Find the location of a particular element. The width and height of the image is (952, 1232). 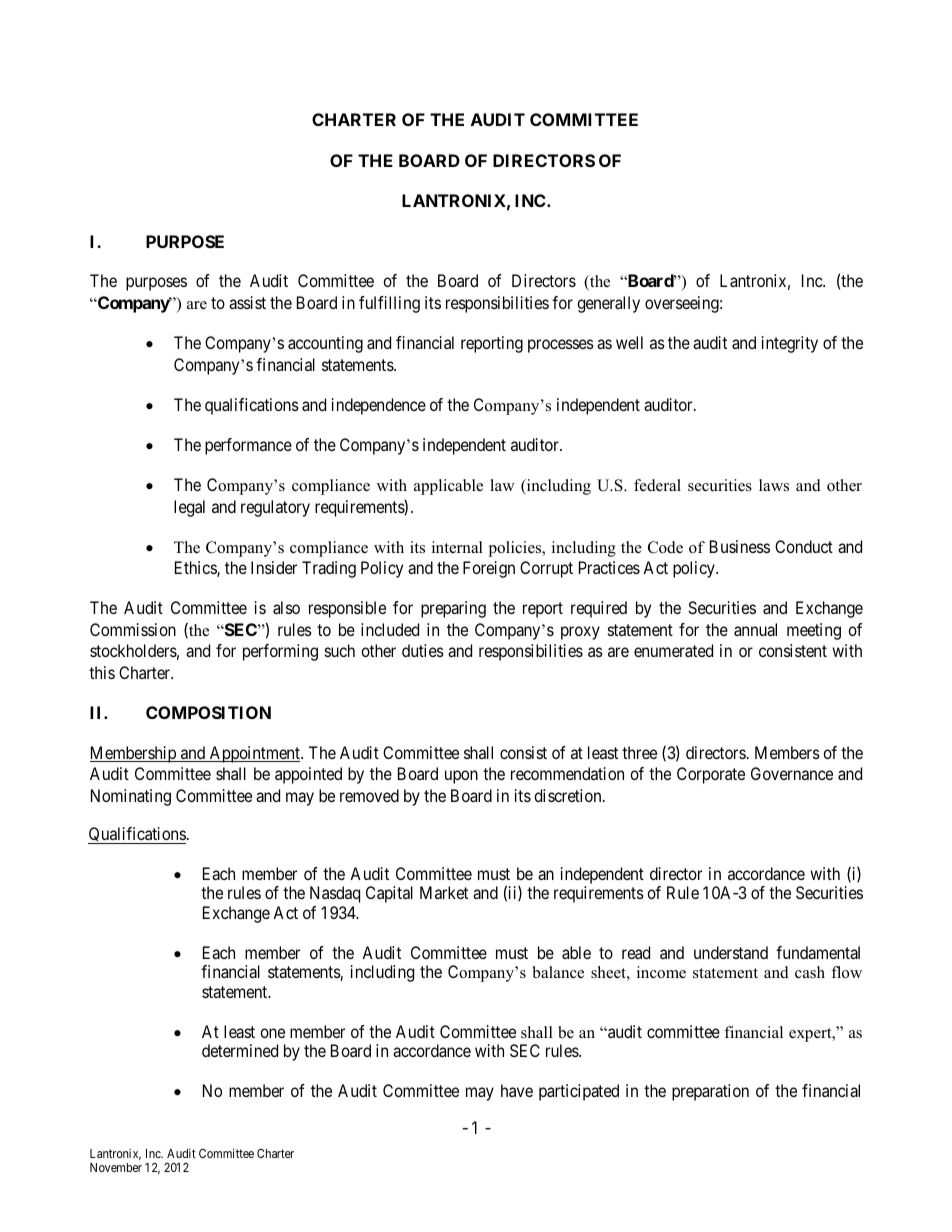

processes is located at coordinates (561, 346).
